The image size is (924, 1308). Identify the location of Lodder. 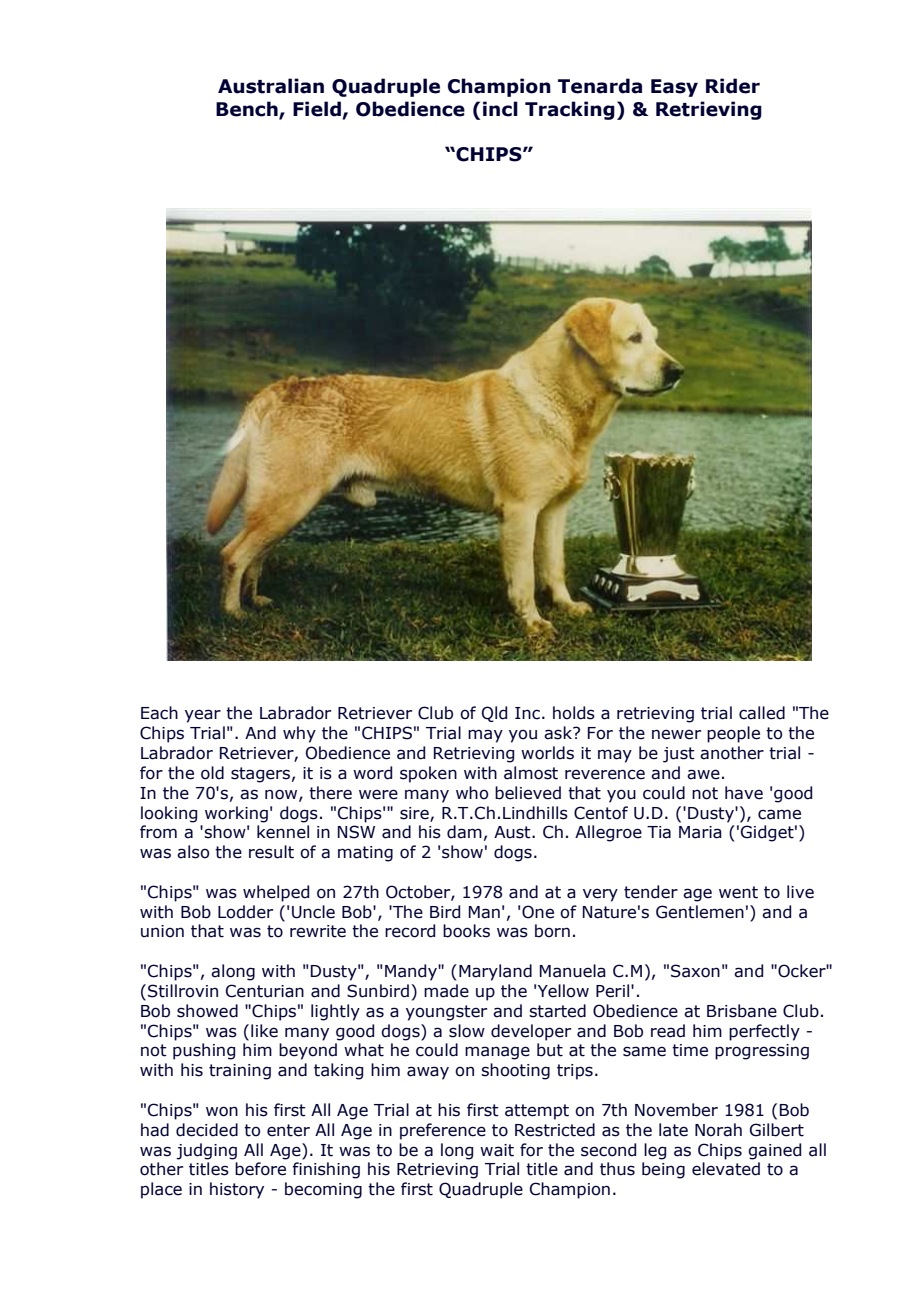
(245, 912).
